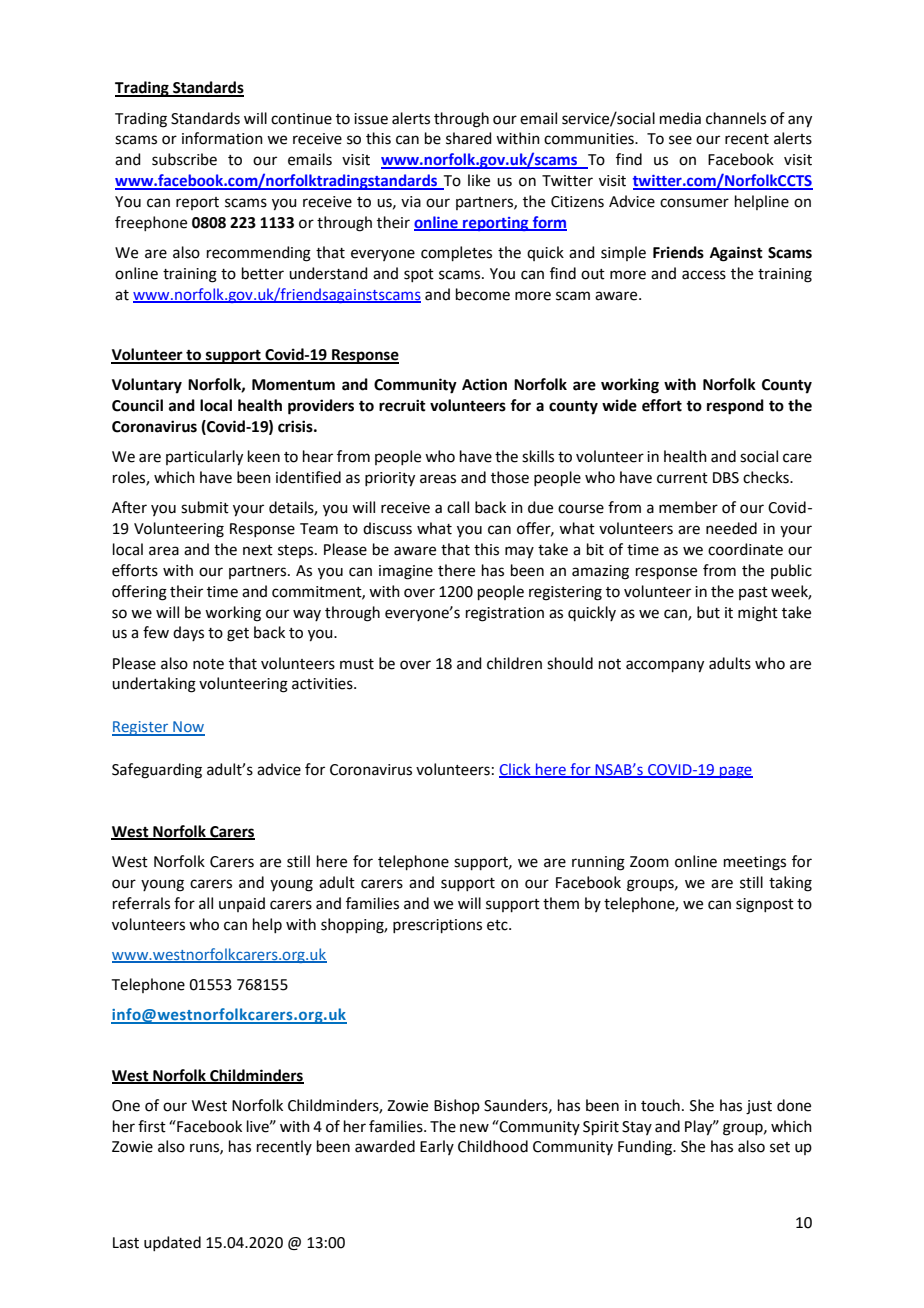 This image has height=1308, width=924. What do you see at coordinates (205, 507) in the image?
I see `submit` at bounding box center [205, 507].
